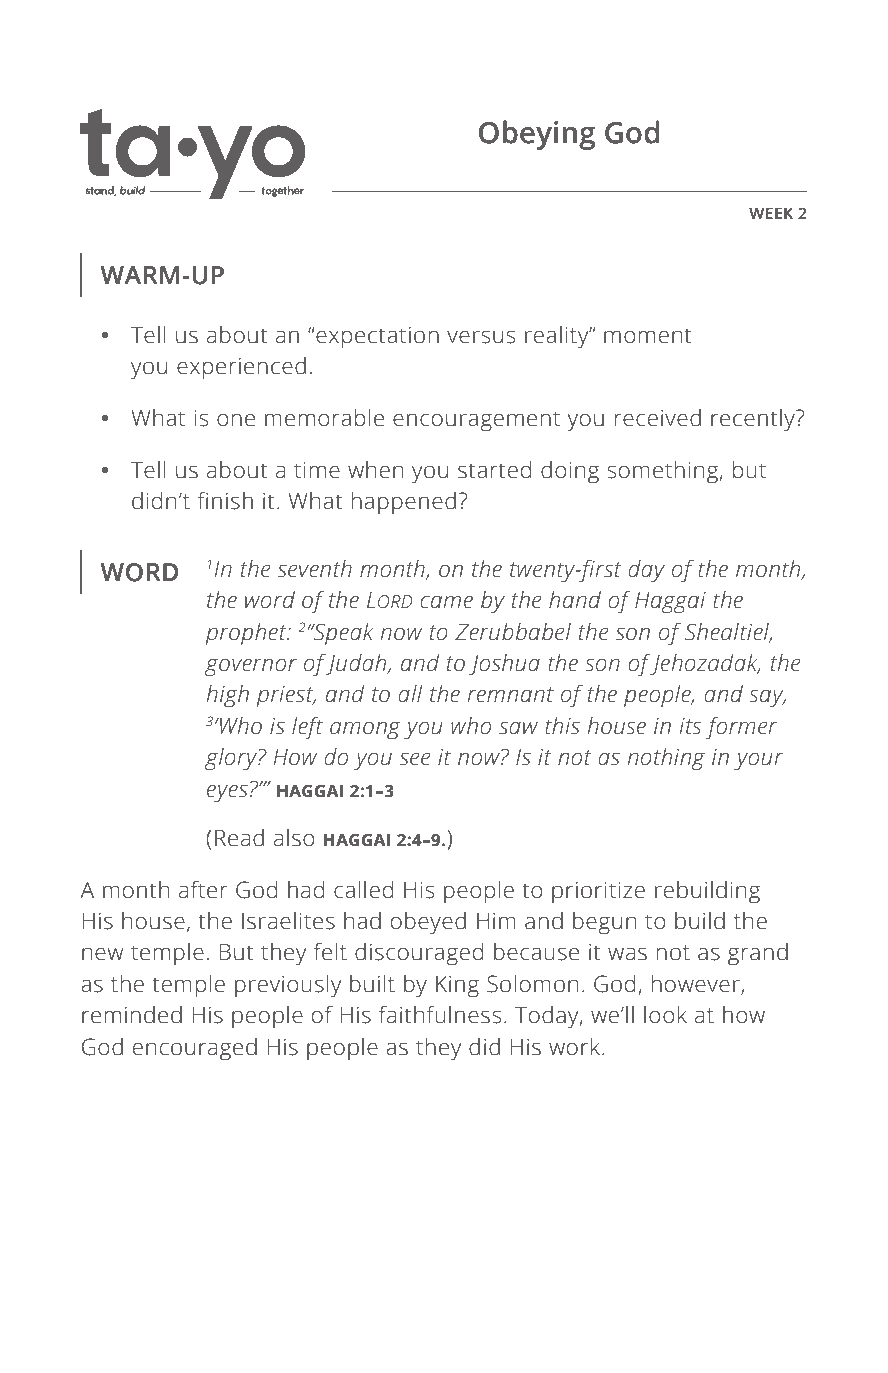  Describe the element at coordinates (236, 420) in the screenshot. I see `one` at that location.
